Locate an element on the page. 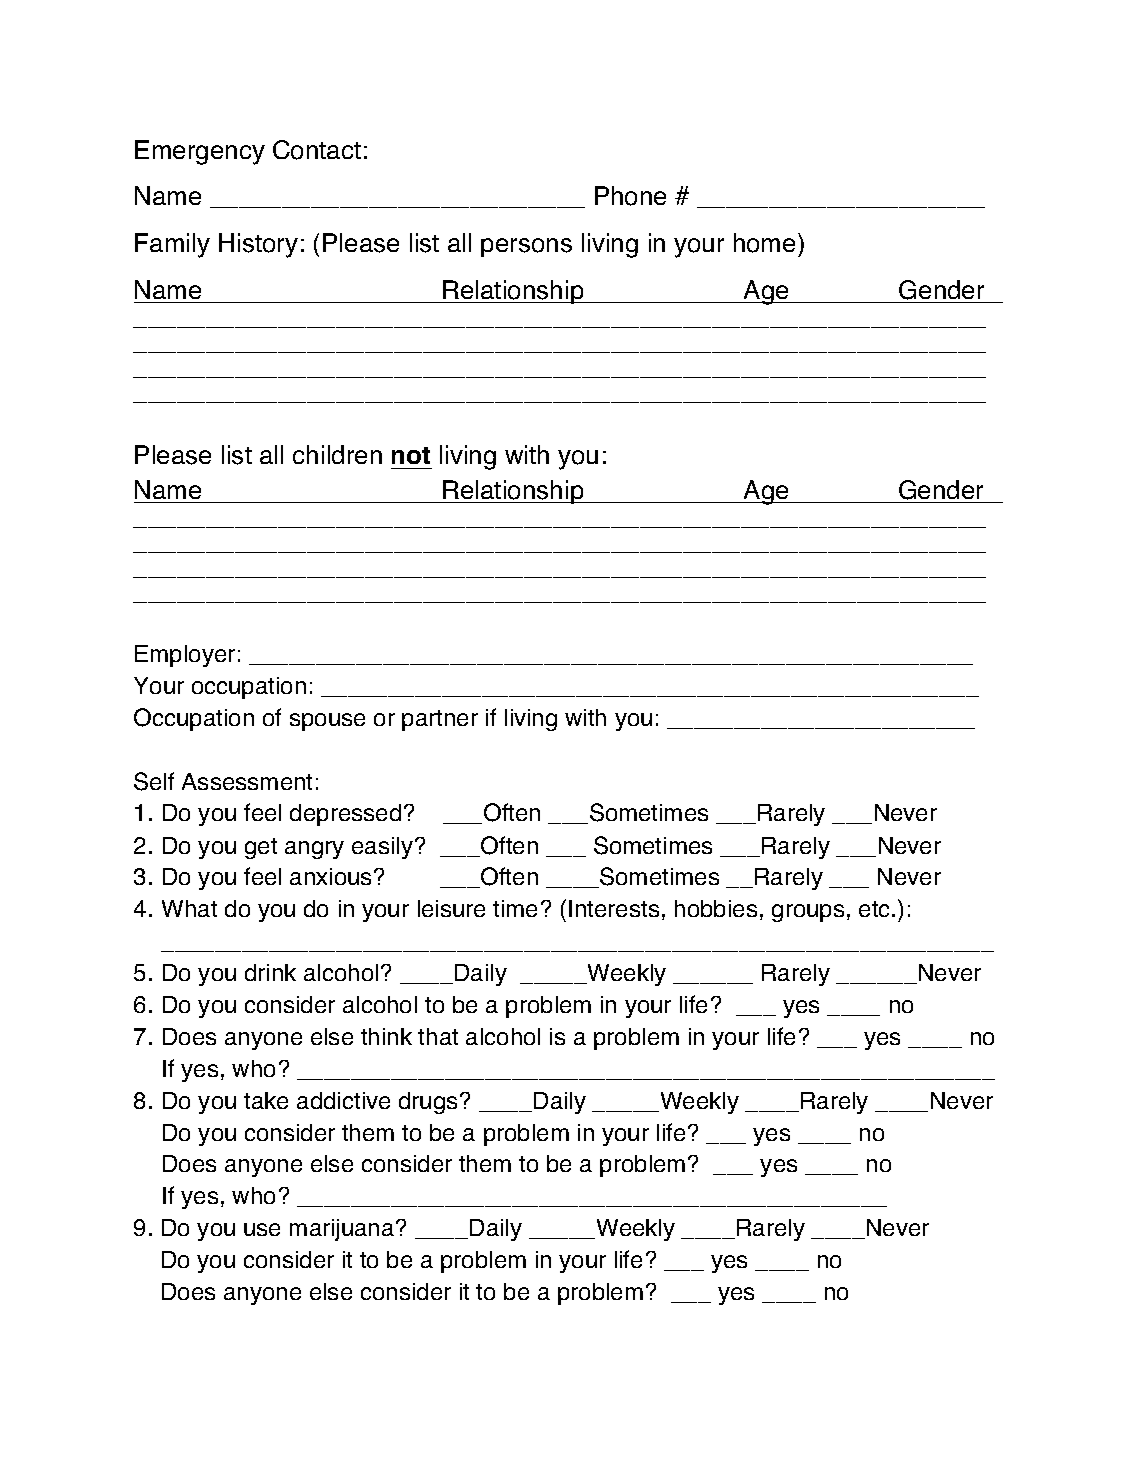 This document has height=1471, width=1137. partner is located at coordinates (440, 720).
